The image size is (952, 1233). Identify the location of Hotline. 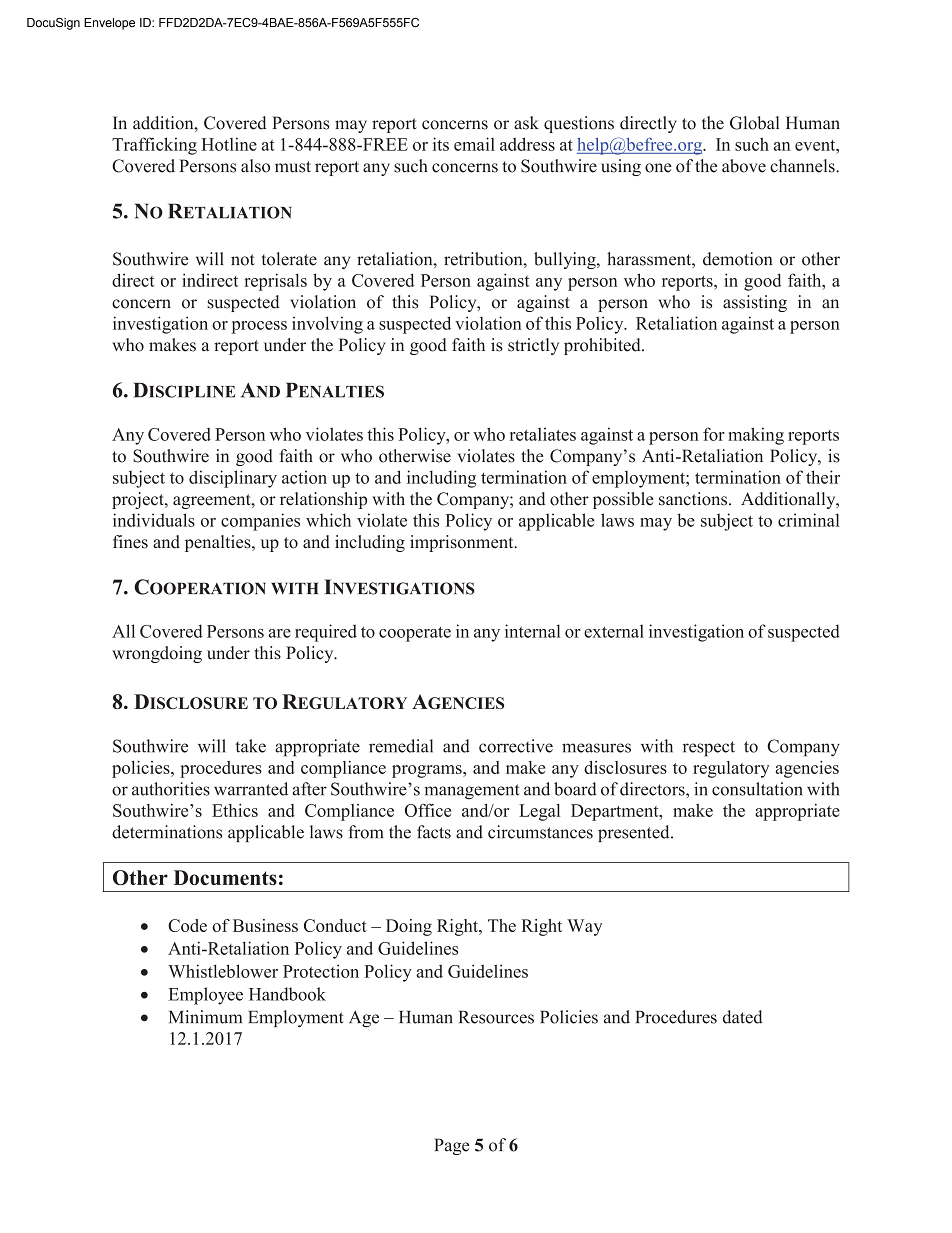
(229, 144).
